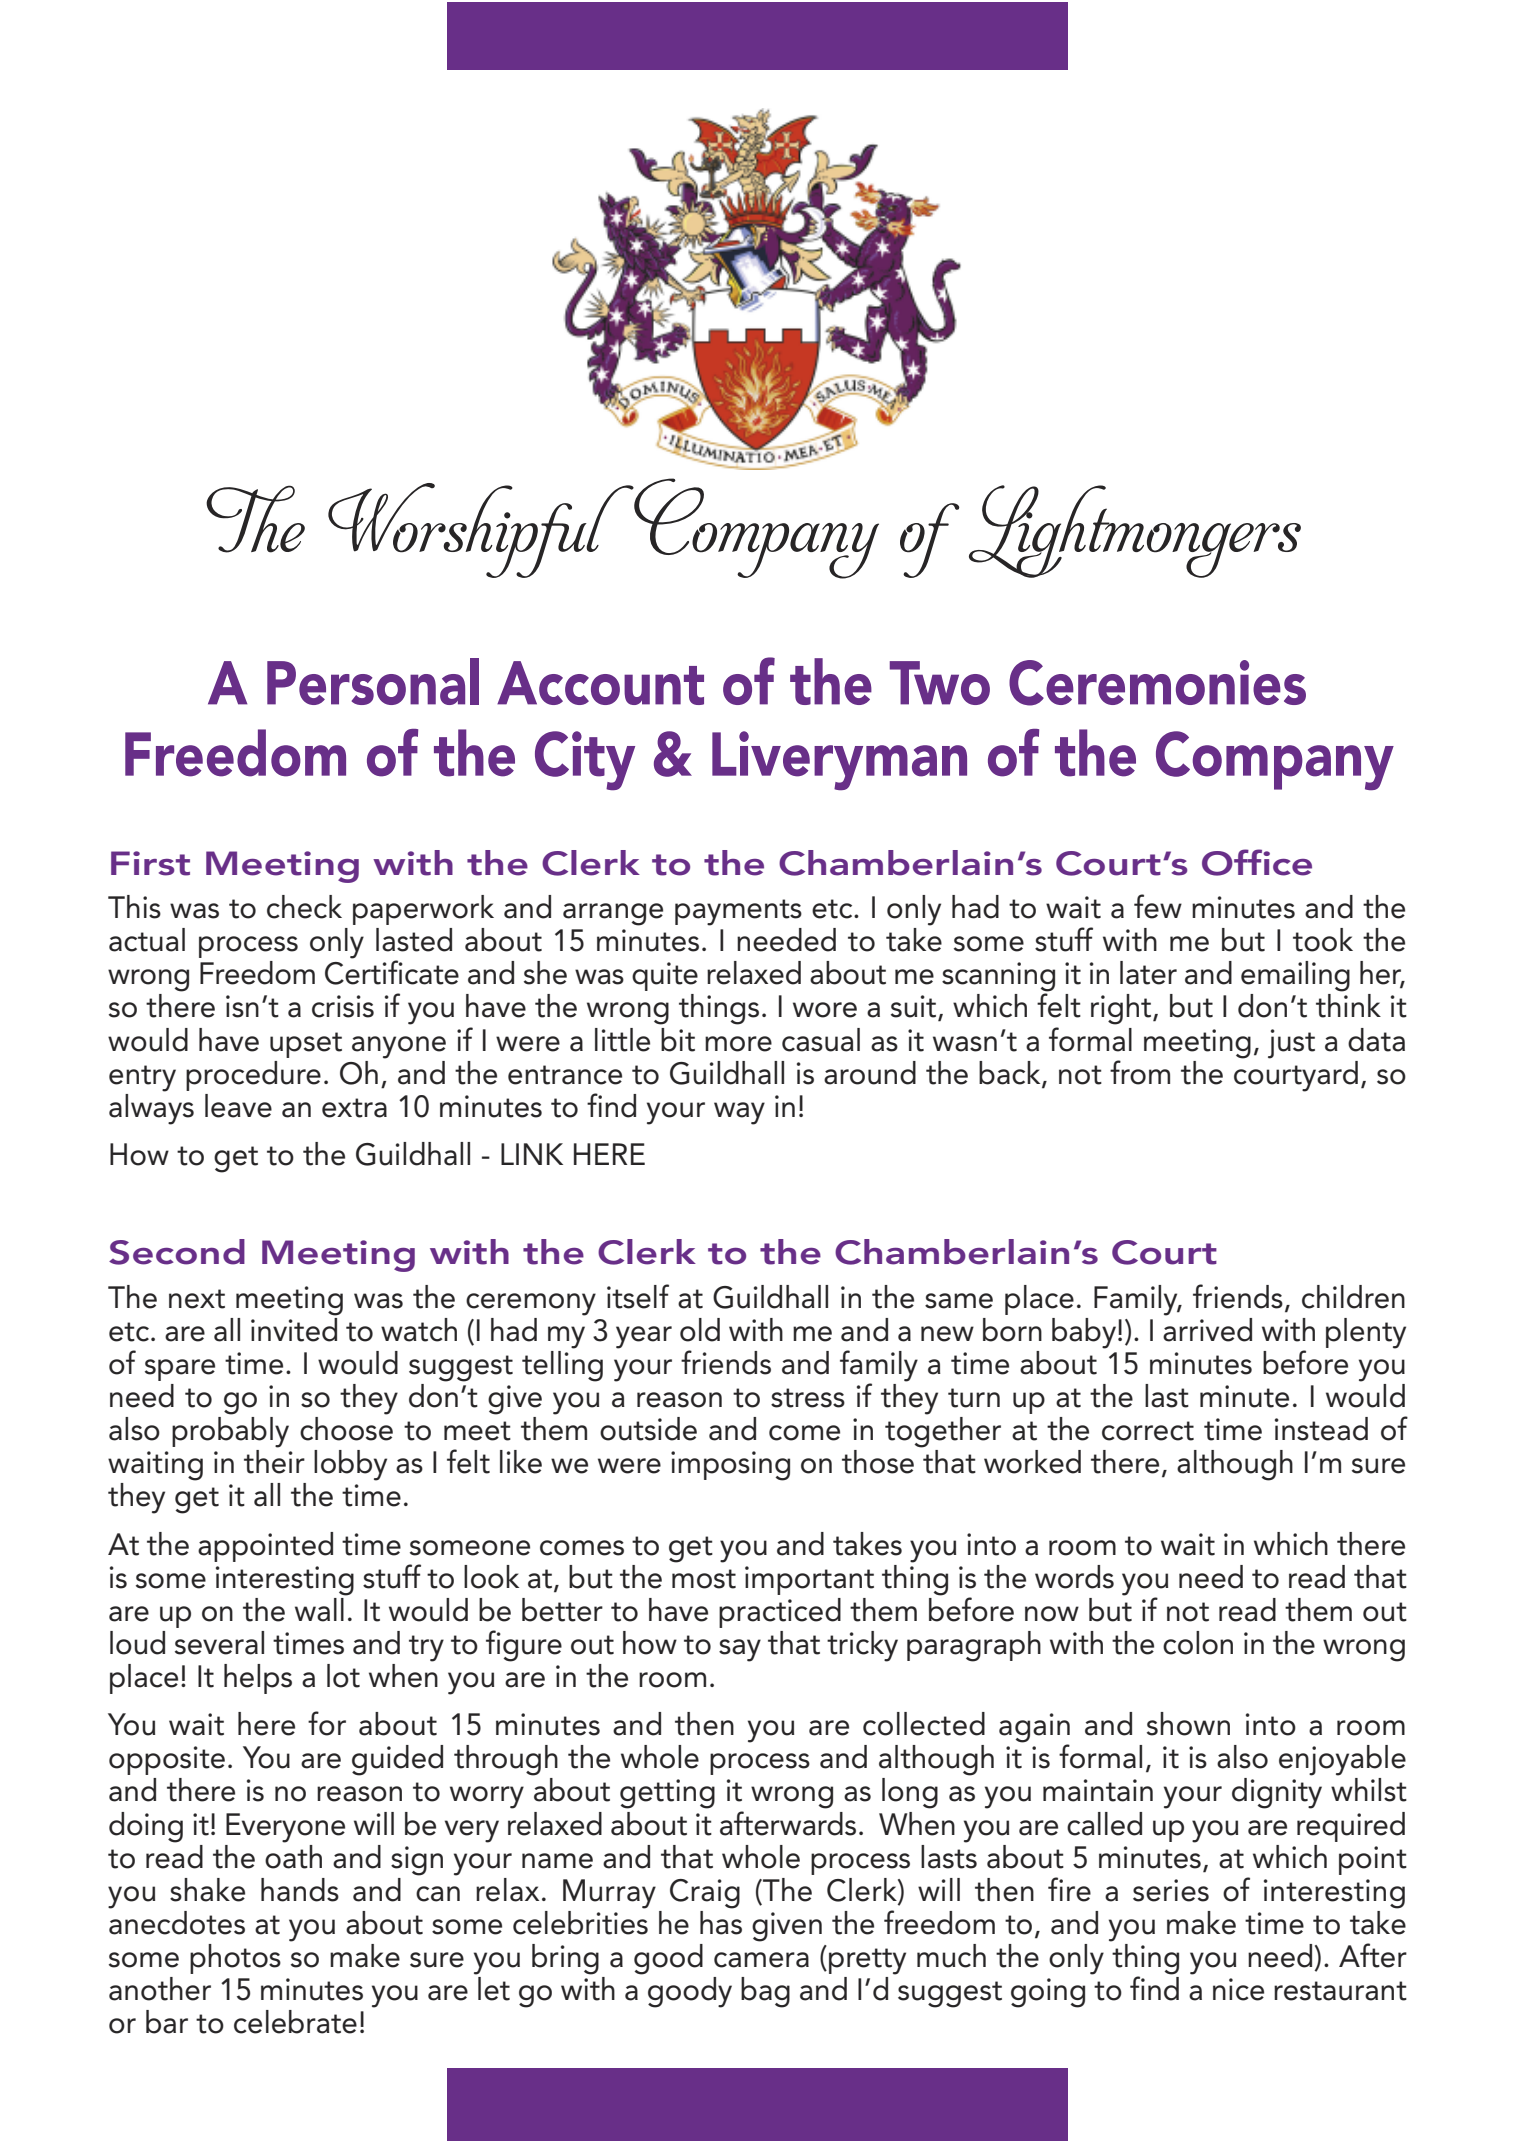 The image size is (1515, 2143). Describe the element at coordinates (765, 1992) in the screenshot. I see `bag` at that location.
